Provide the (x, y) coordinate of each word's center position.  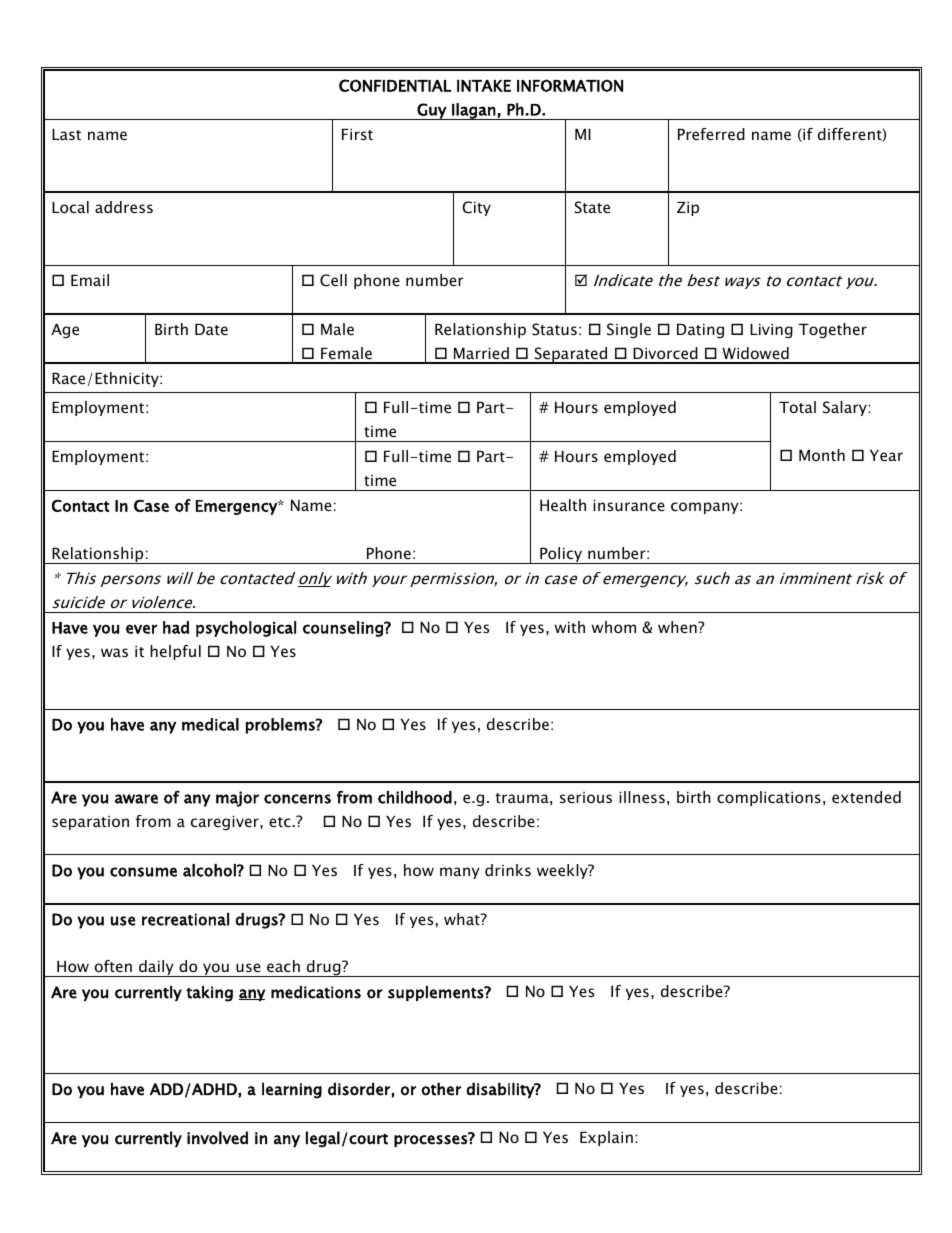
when (678, 627)
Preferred (711, 134)
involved (217, 1138)
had (176, 627)
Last (66, 134)
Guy (432, 111)
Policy (561, 555)
